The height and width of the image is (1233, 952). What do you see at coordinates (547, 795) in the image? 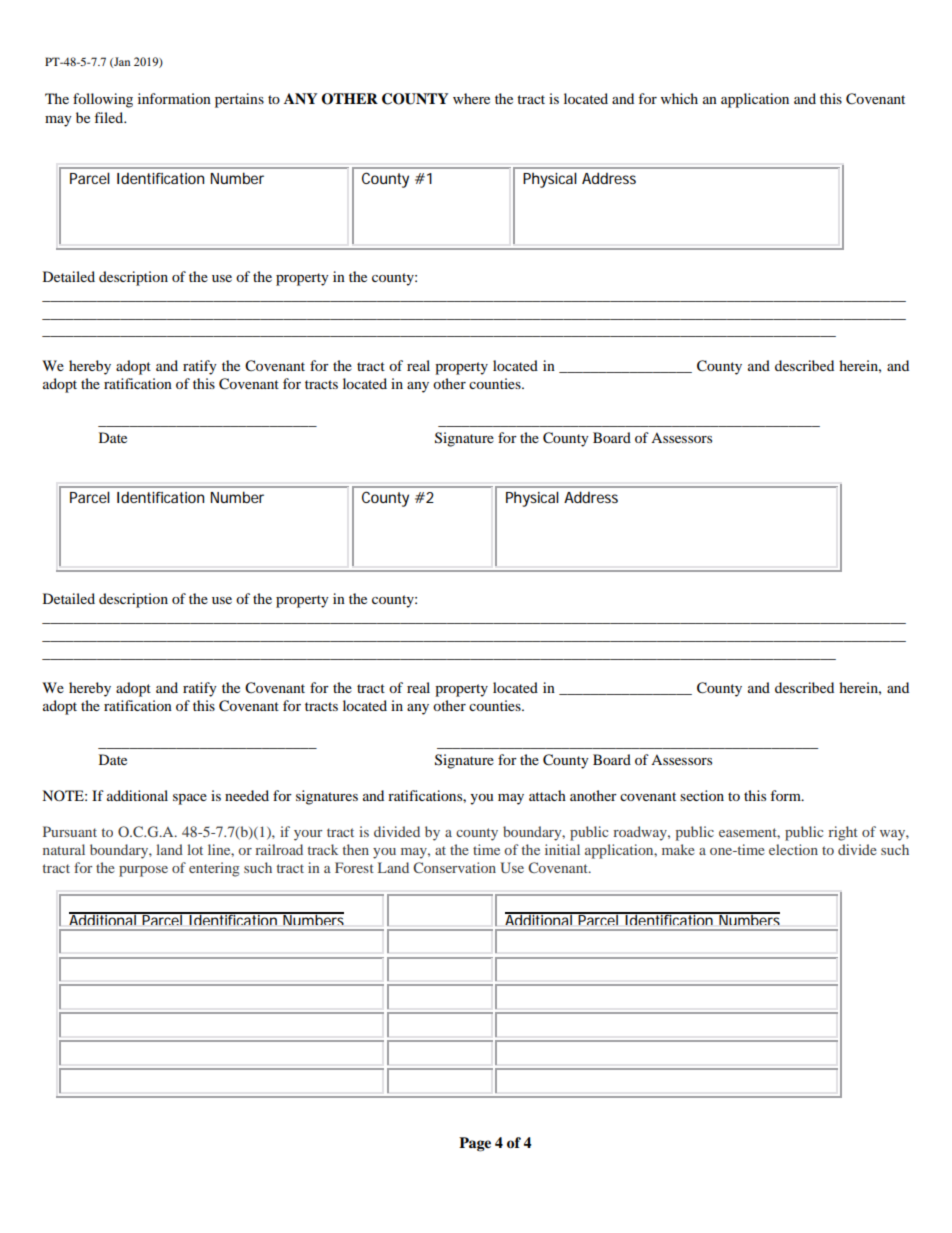
I see `attach` at bounding box center [547, 795].
